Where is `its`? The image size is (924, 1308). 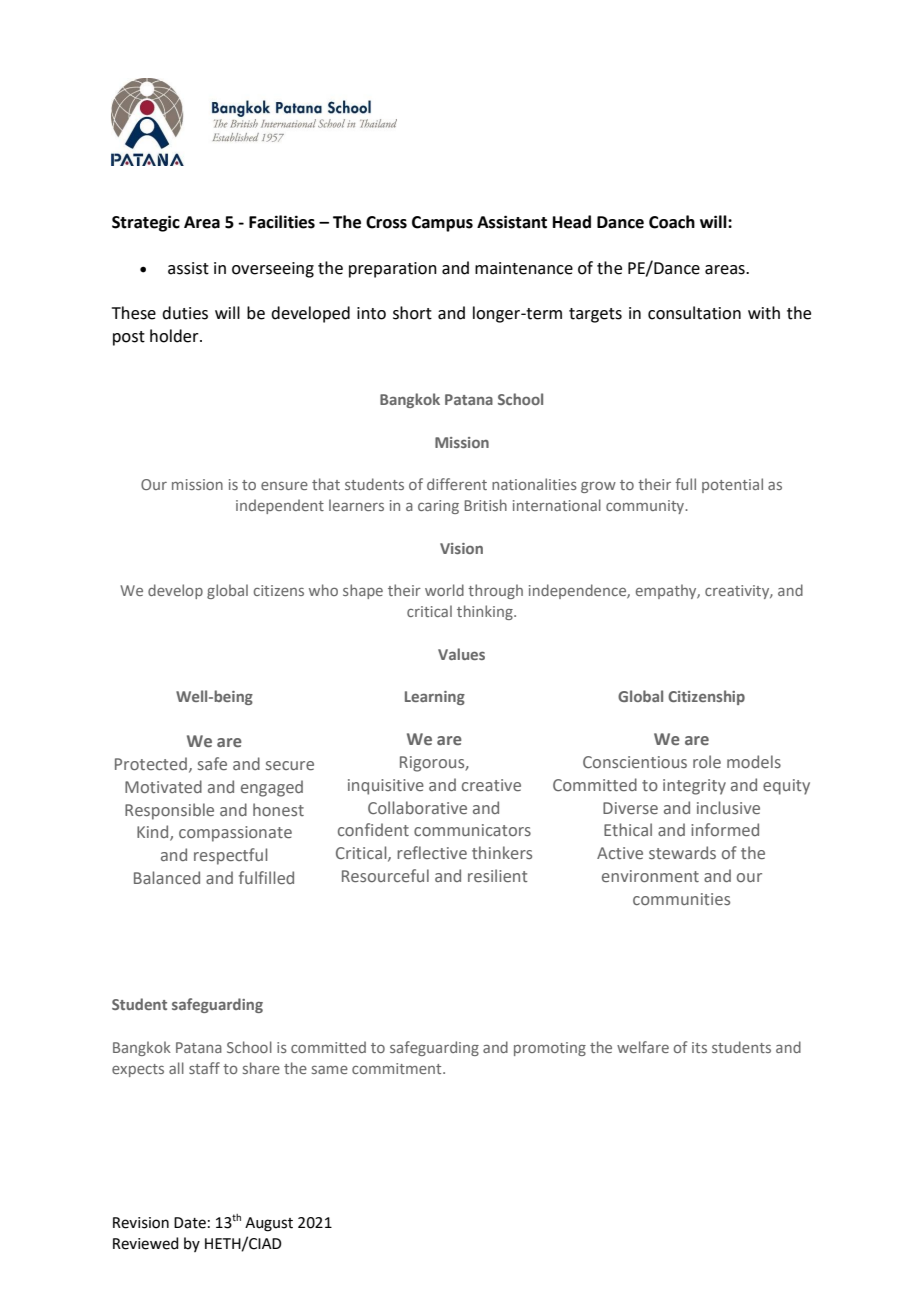
its is located at coordinates (699, 1047).
